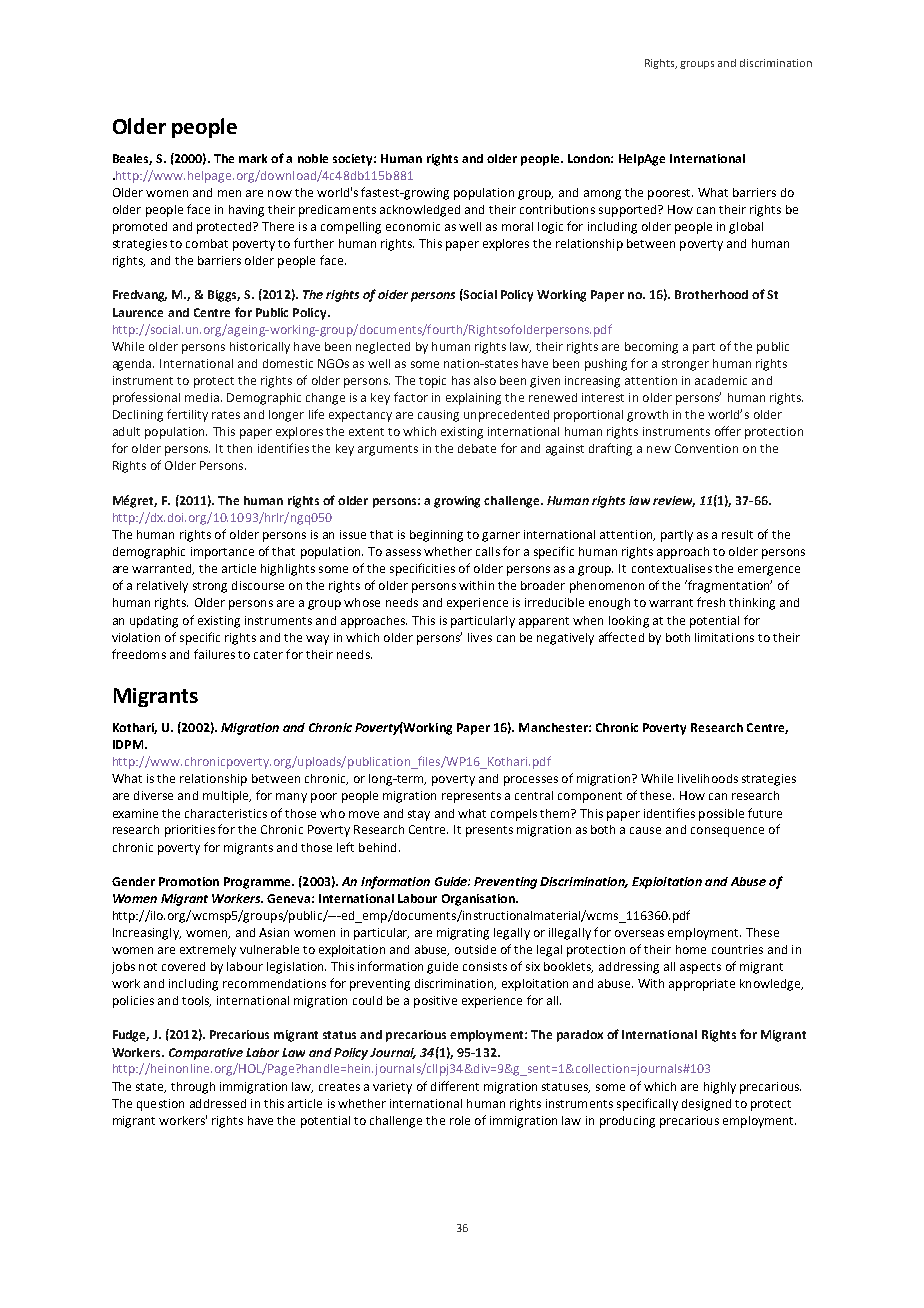 The height and width of the page is (1308, 924). I want to click on multiple, so click(227, 797).
